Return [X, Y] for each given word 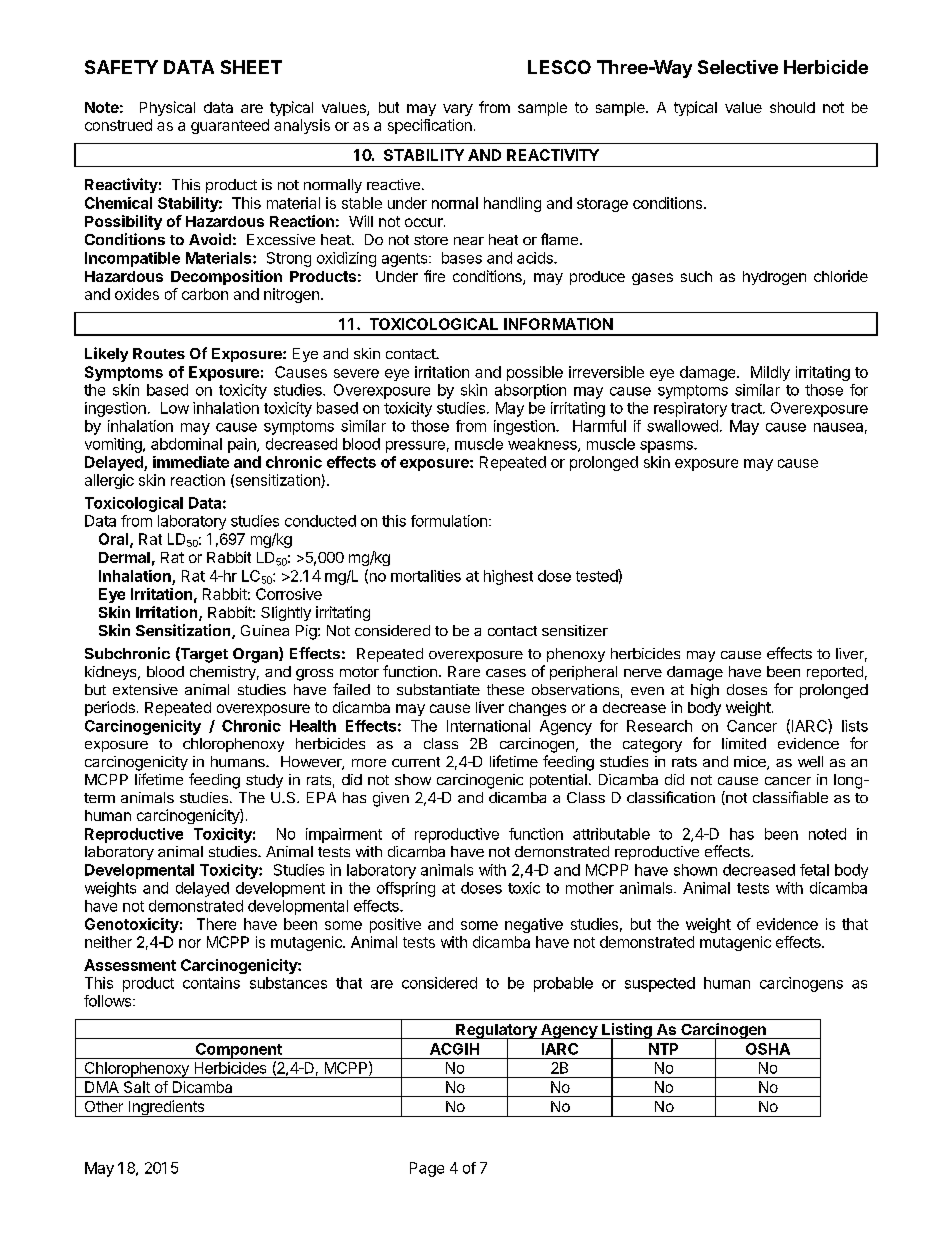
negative [534, 925]
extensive [145, 689]
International [488, 726]
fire [434, 276]
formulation [449, 521]
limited [744, 743]
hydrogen [774, 278]
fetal [814, 870]
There [216, 924]
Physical [167, 108]
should [792, 107]
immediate [191, 462]
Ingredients [166, 1108]
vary [458, 110]
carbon [205, 294]
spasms [667, 447]
